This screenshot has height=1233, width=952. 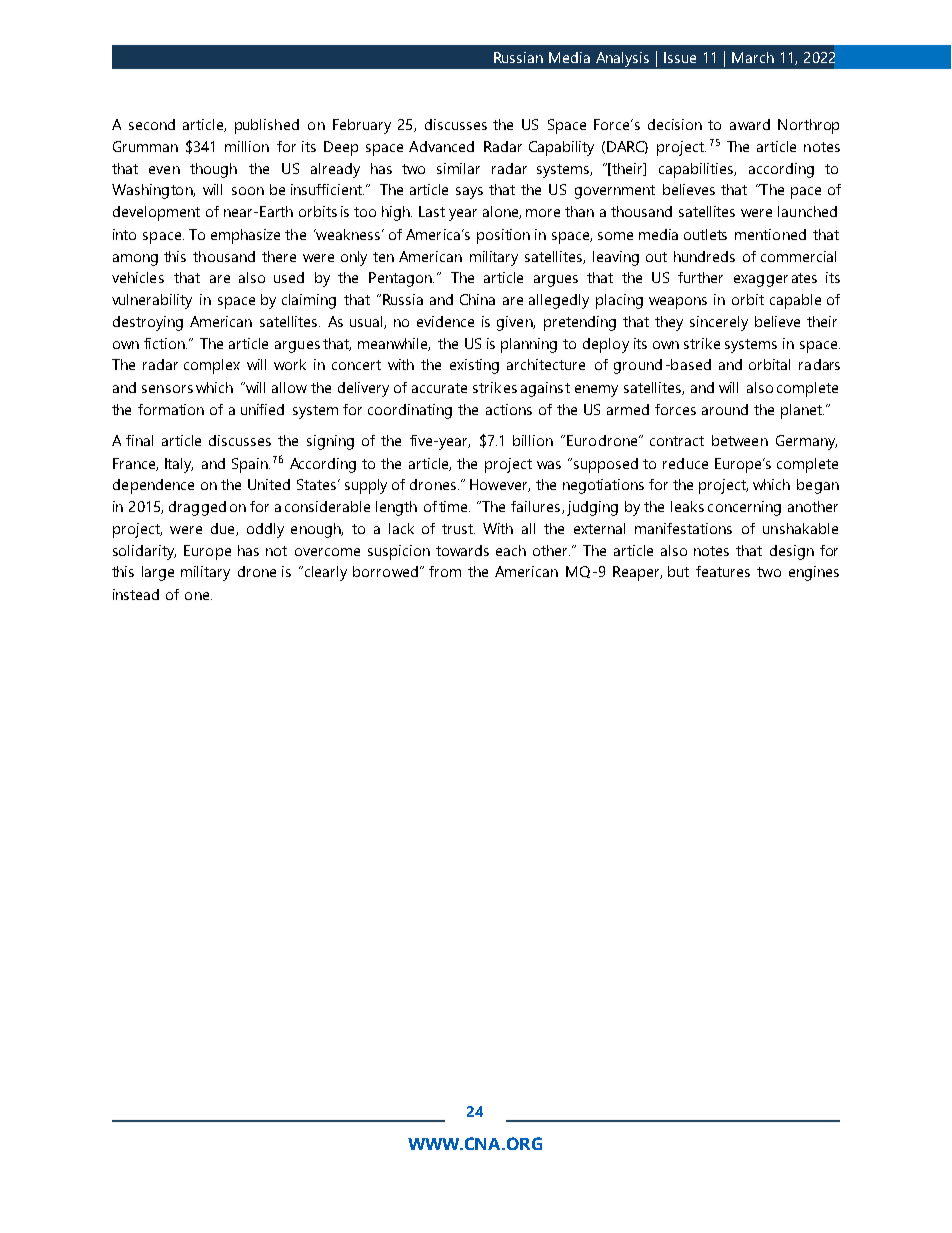 What do you see at coordinates (445, 571) in the screenshot?
I see `from` at bounding box center [445, 571].
